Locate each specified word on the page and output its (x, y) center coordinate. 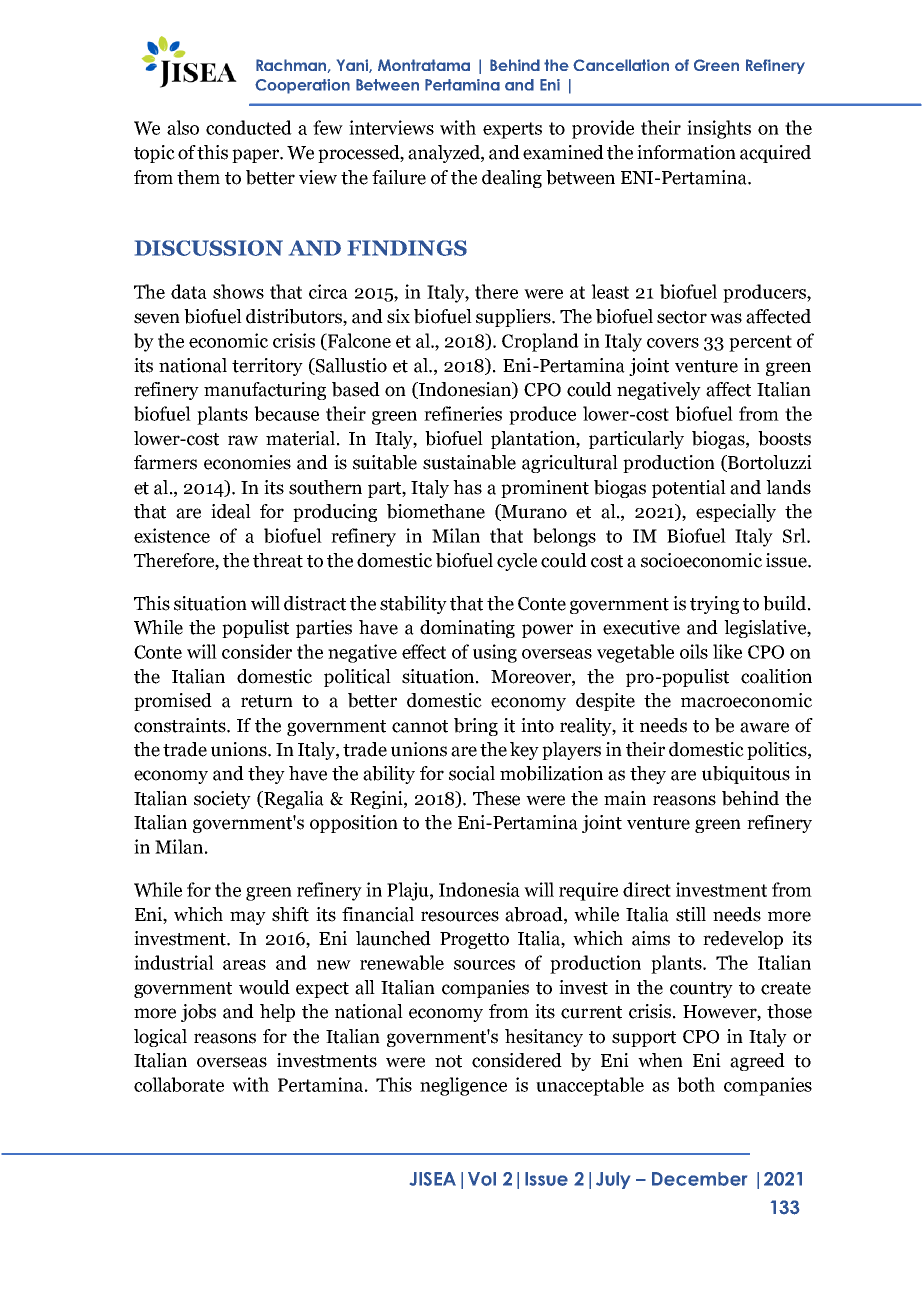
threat (278, 560)
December (699, 1179)
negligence (463, 1086)
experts (512, 130)
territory (267, 367)
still (691, 914)
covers (673, 343)
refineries (463, 413)
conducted (249, 127)
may (248, 918)
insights (719, 129)
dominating (467, 629)
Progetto (474, 940)
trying (714, 605)
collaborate (179, 1084)
